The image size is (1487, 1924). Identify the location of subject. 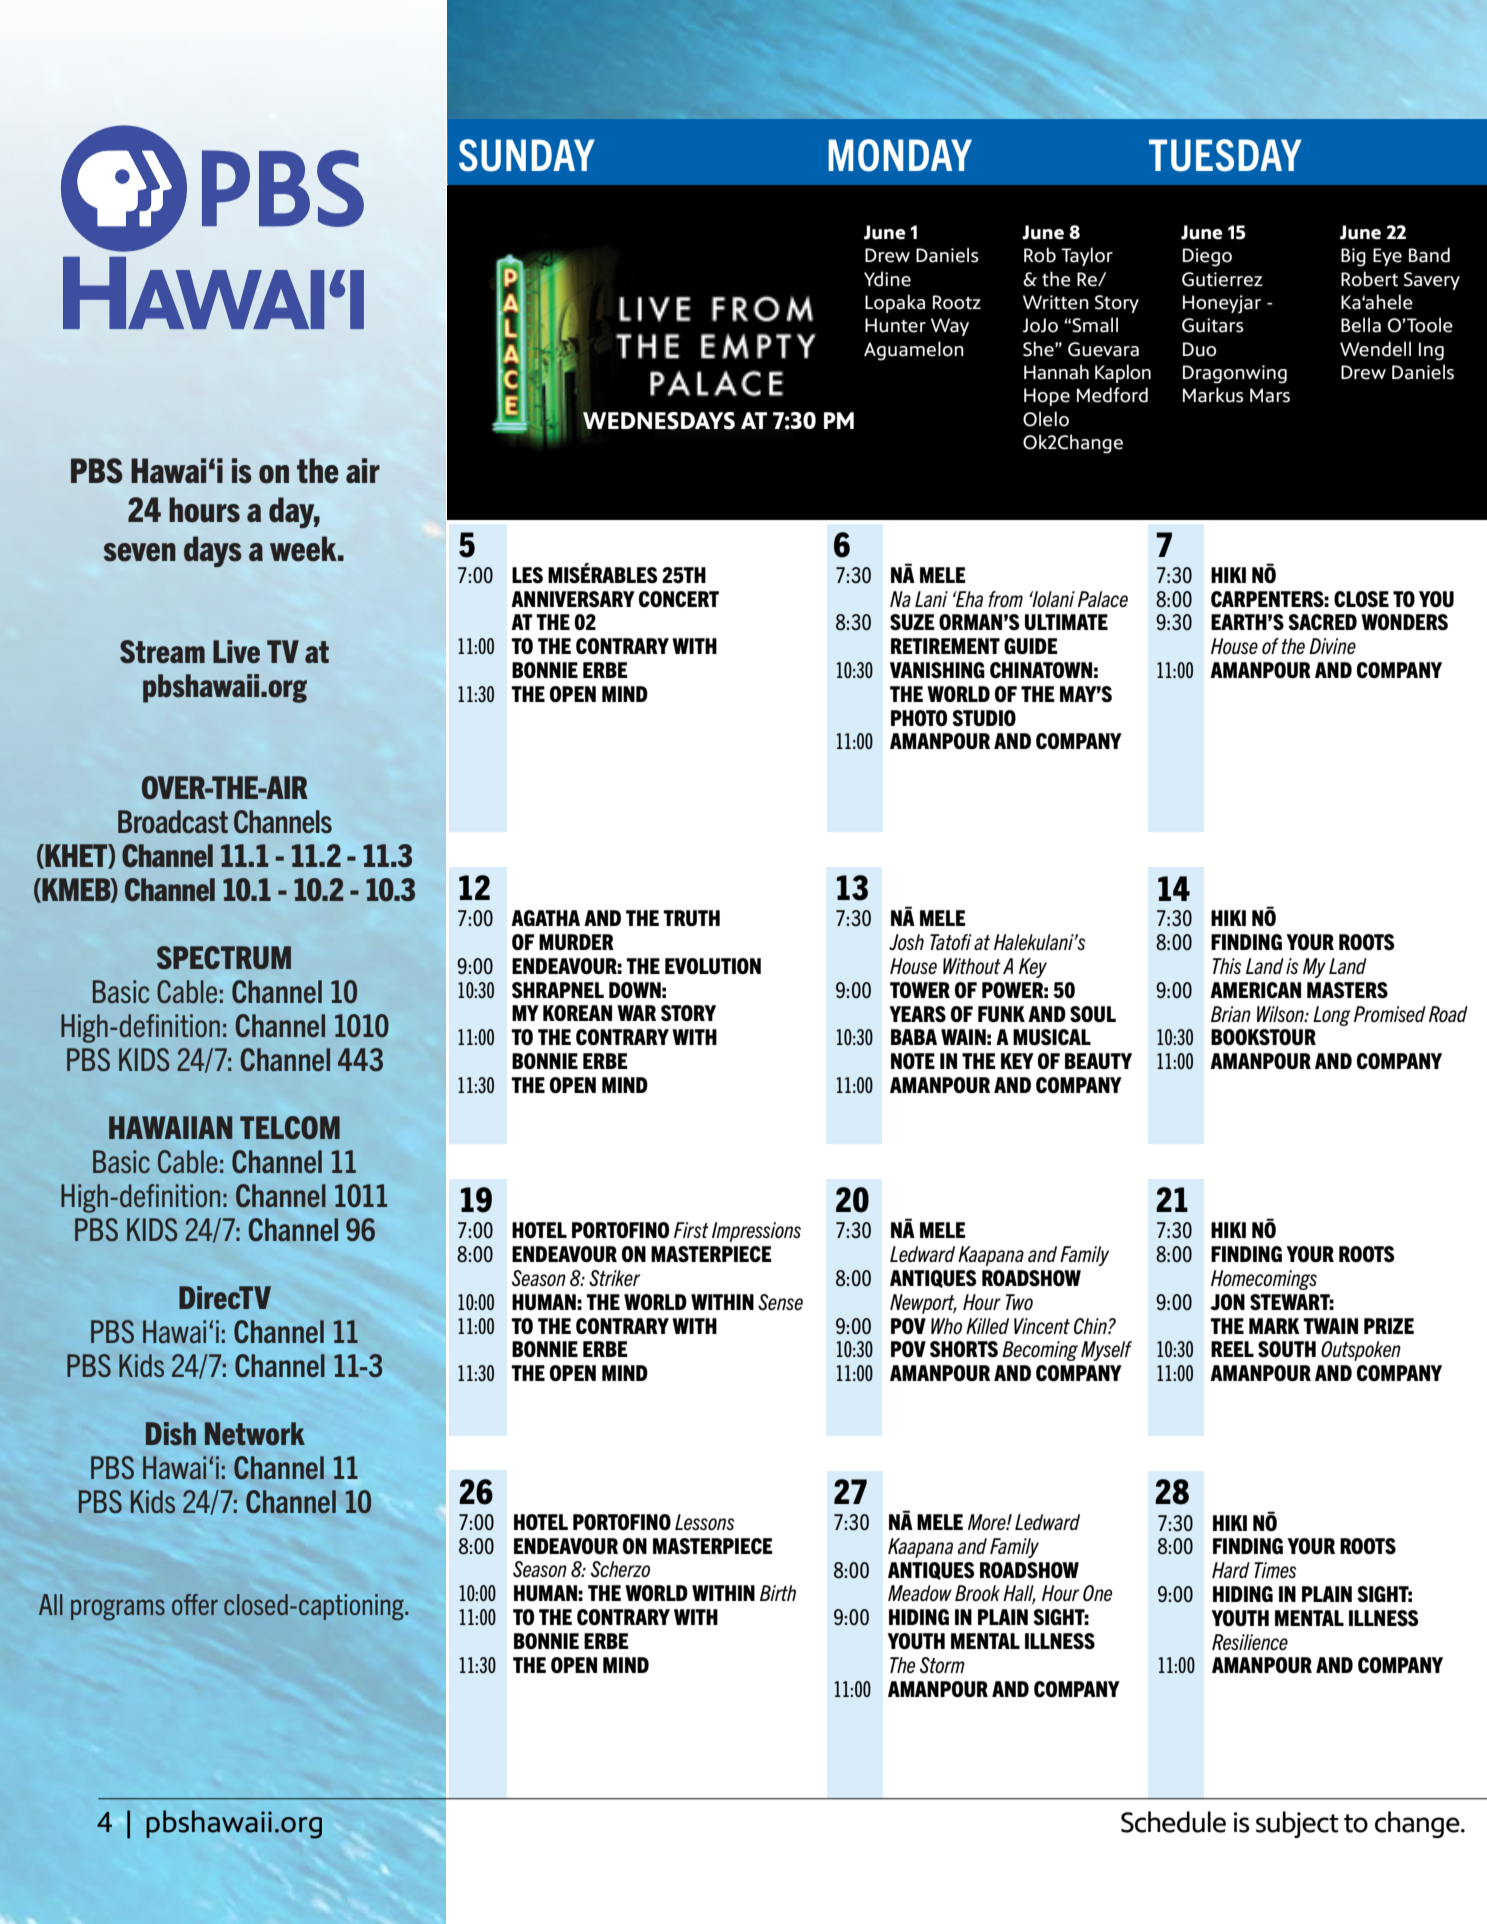
(1297, 1824).
